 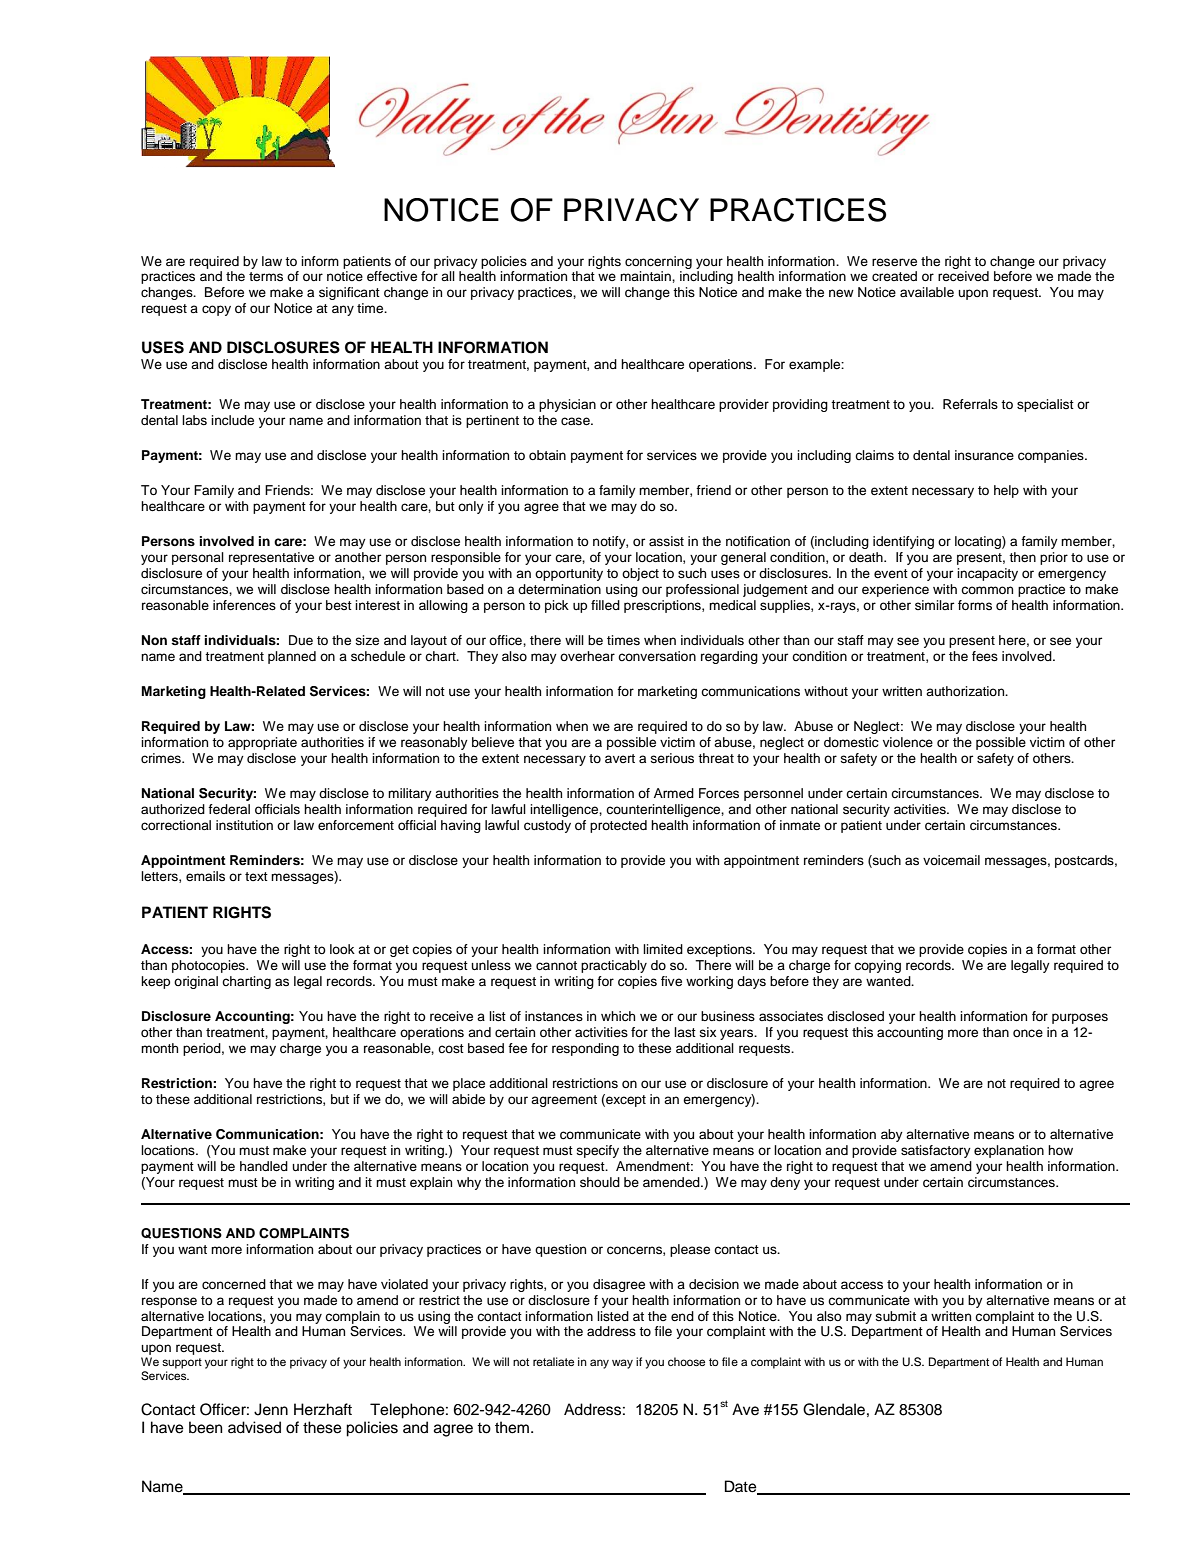 I want to click on responding, so click(x=585, y=1049).
